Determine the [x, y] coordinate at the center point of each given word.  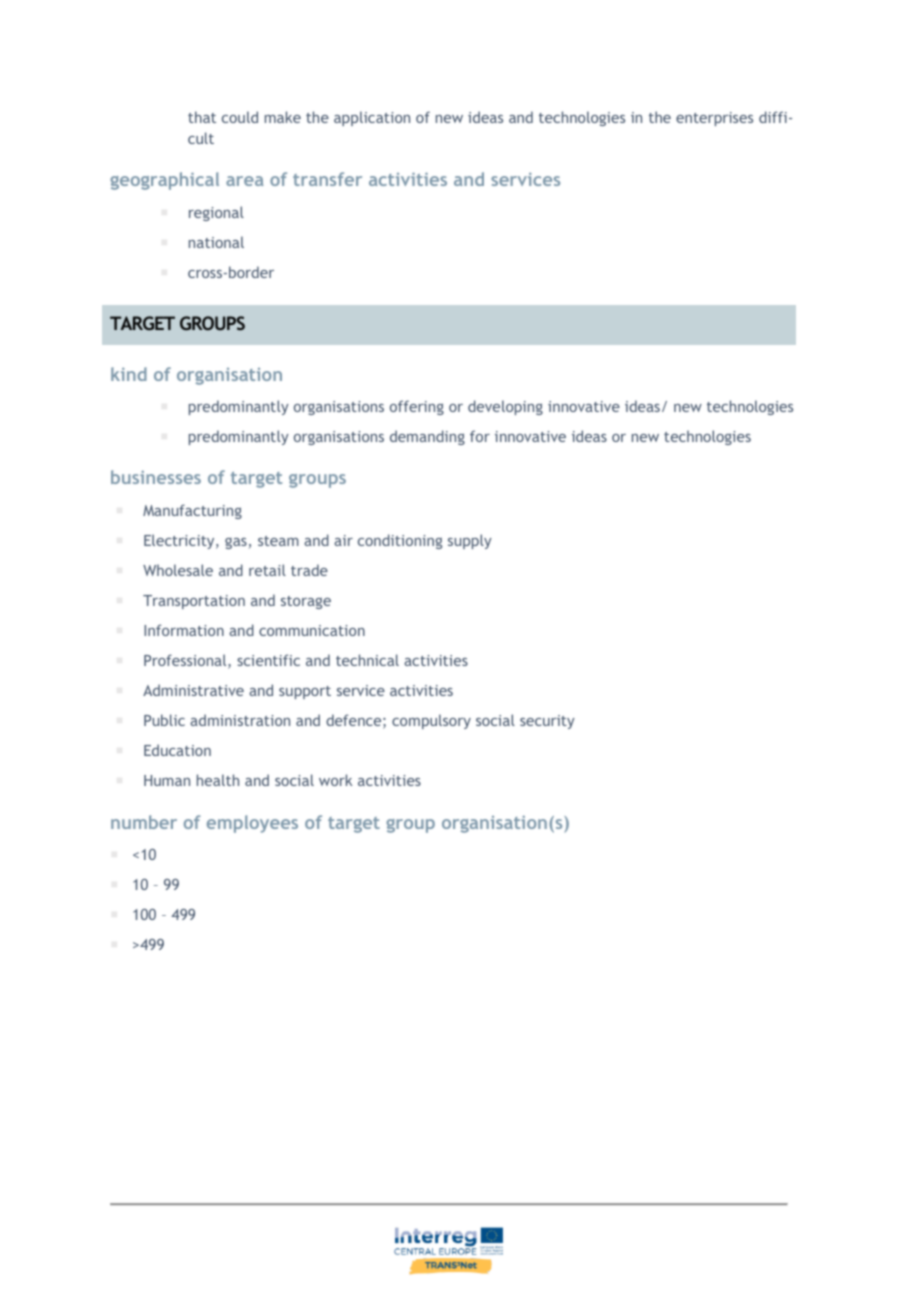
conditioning [400, 541]
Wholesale [178, 570]
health [218, 780]
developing [505, 407]
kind [129, 374]
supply [470, 541]
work [335, 780]
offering [417, 407]
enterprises [714, 119]
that [202, 117]
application [372, 118]
